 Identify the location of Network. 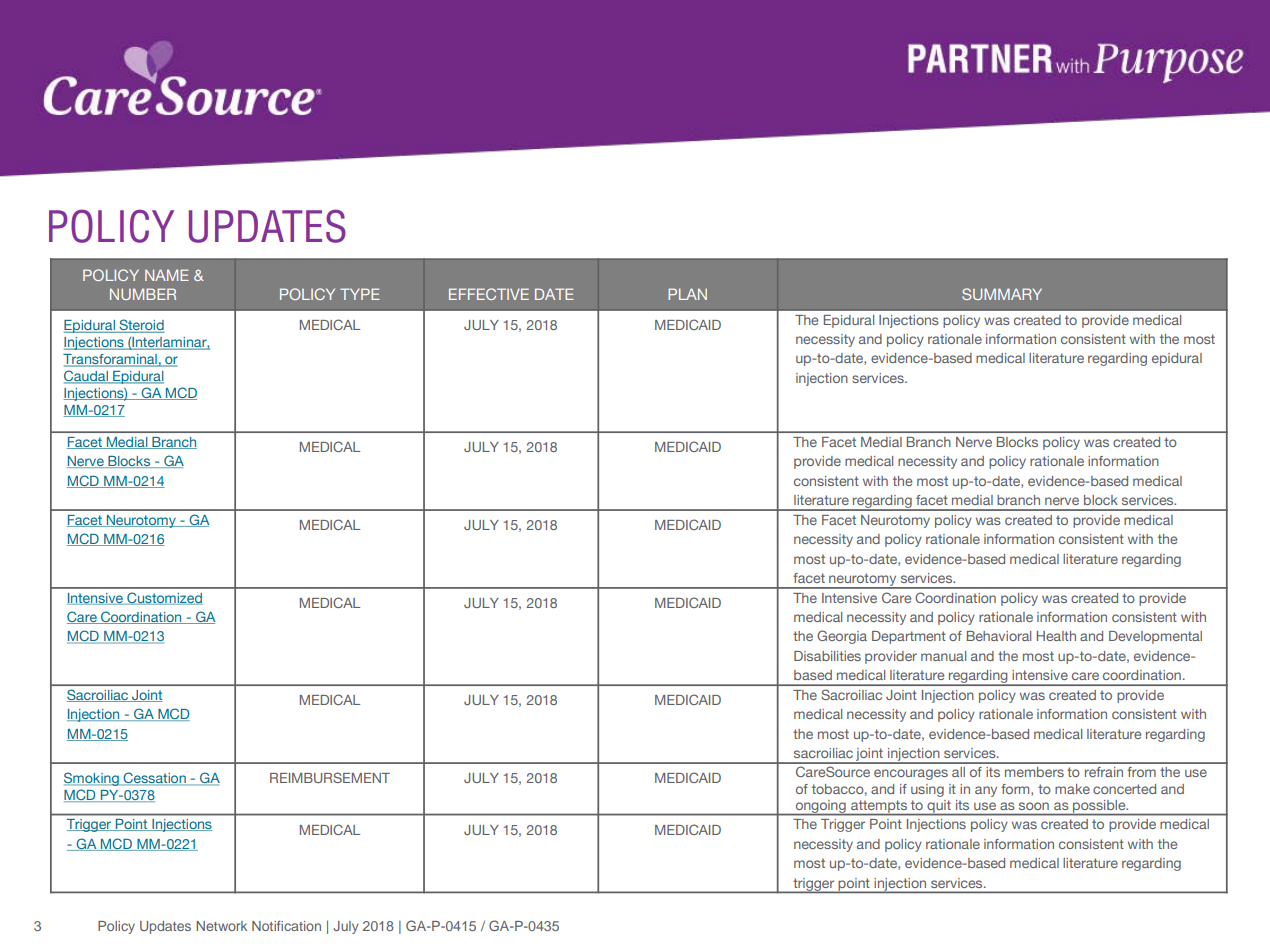
(221, 926).
